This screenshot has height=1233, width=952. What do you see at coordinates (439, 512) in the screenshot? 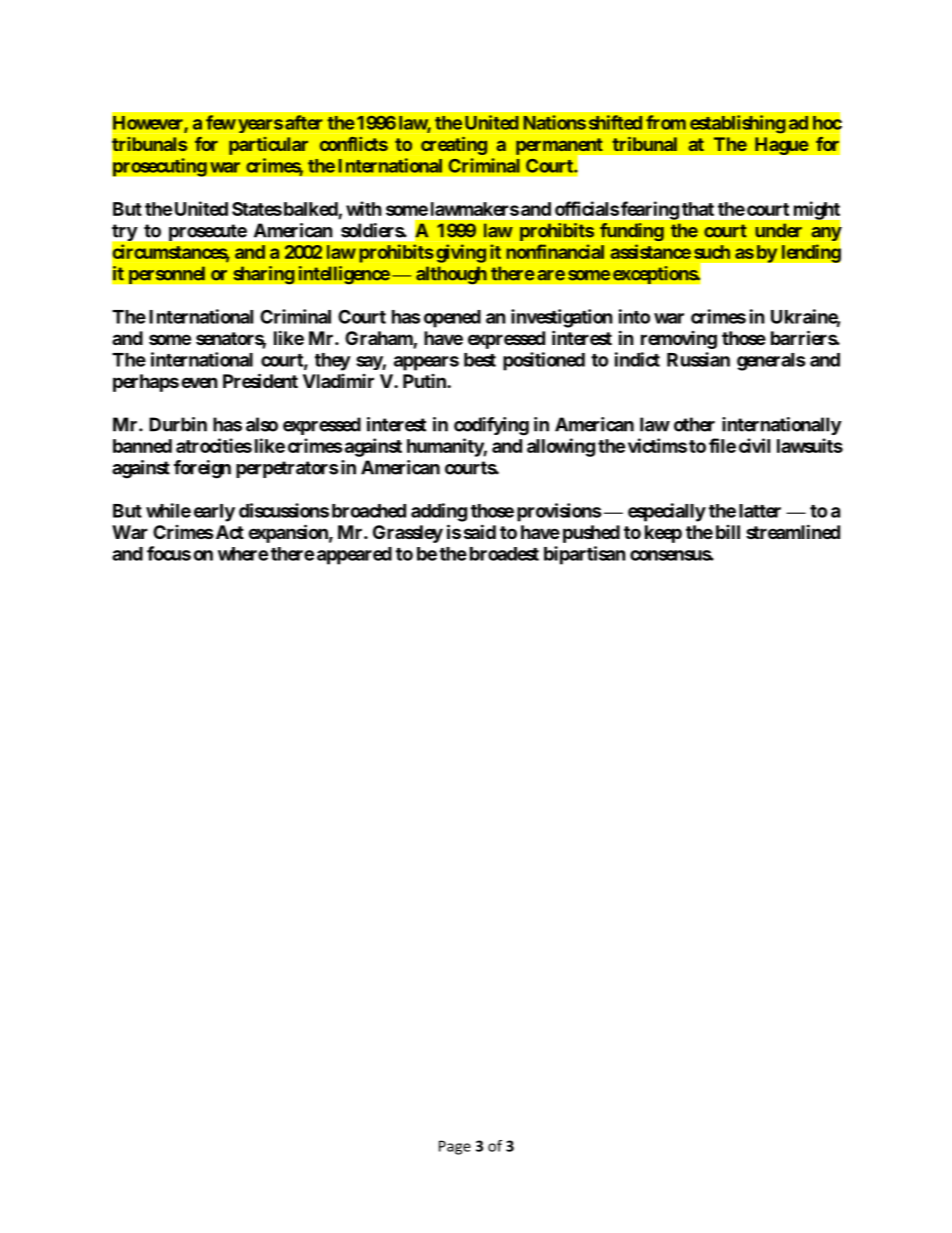
I see `adding` at bounding box center [439, 512].
